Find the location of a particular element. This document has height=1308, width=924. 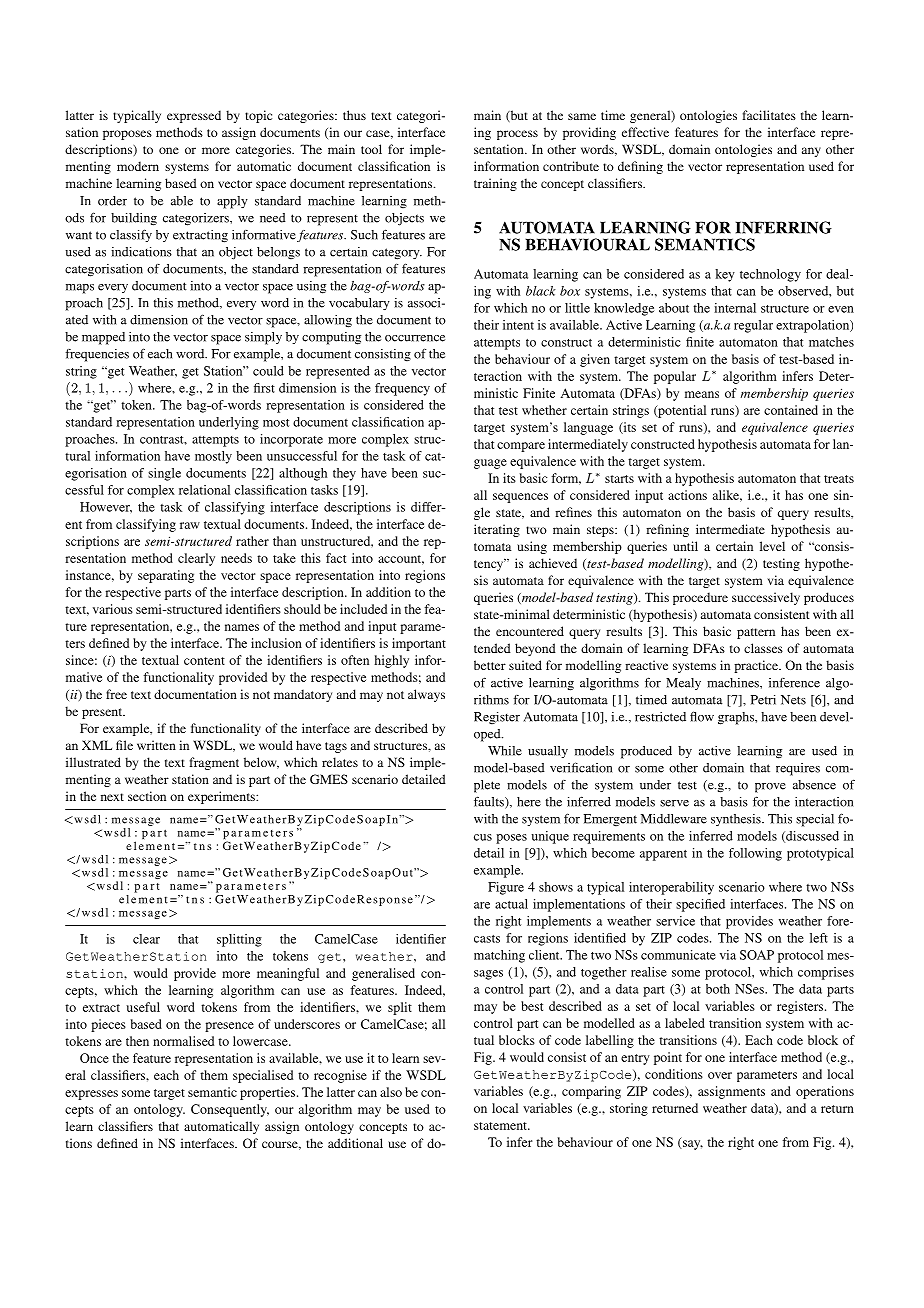

training is located at coordinates (495, 184).
